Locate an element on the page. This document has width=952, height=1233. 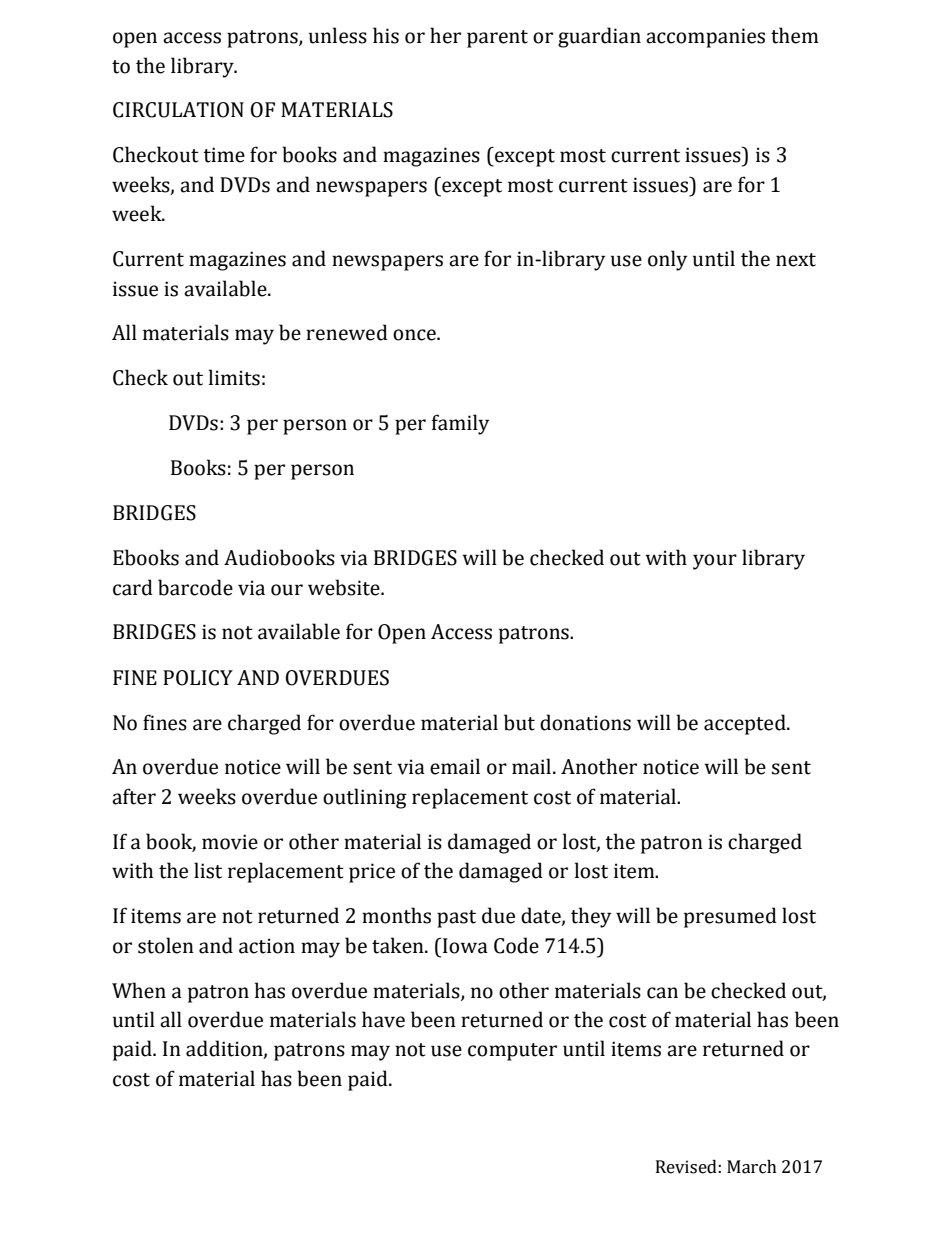
family is located at coordinates (460, 424).
